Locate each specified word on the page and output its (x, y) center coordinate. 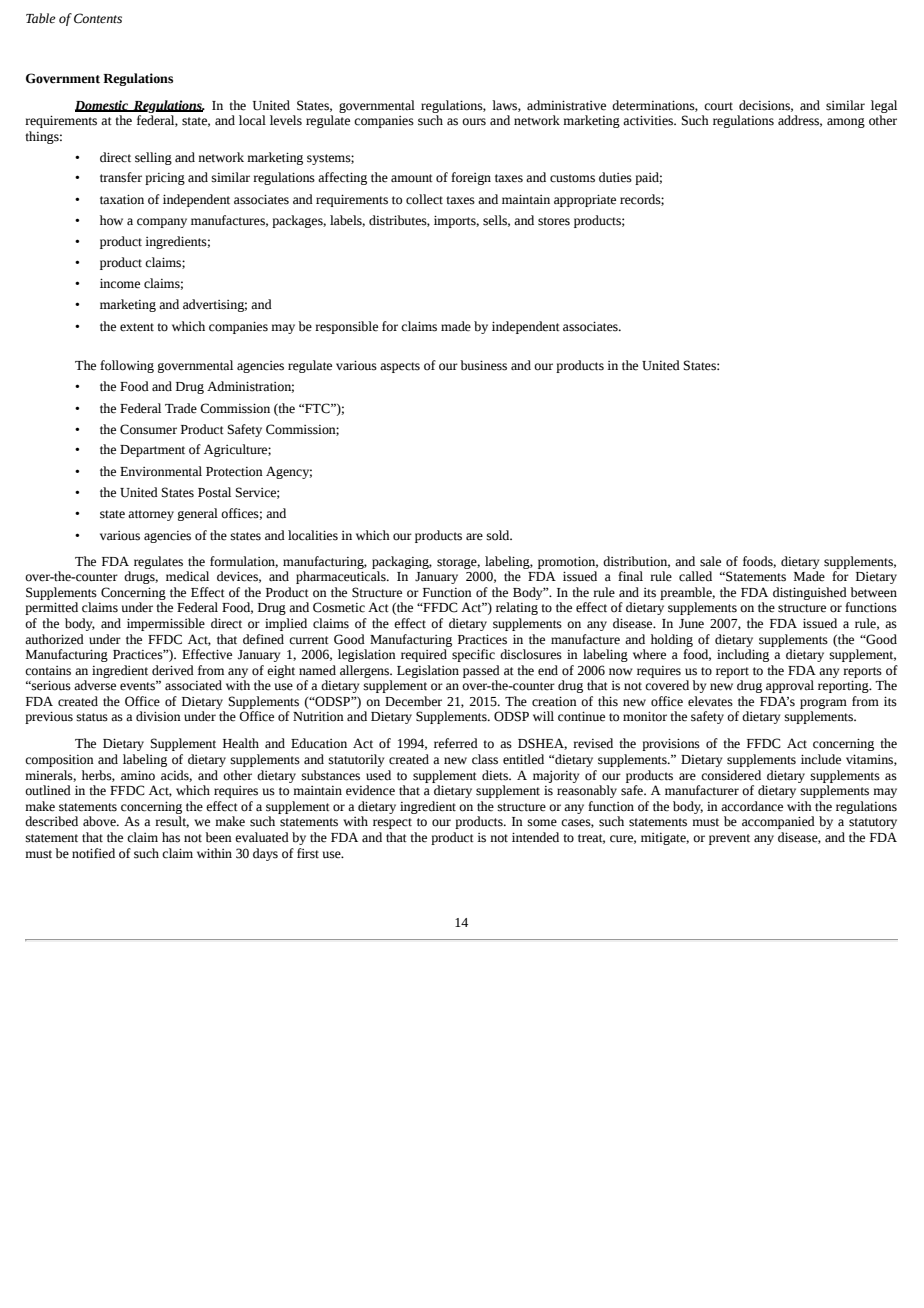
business (484, 365)
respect (392, 823)
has (171, 837)
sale (710, 561)
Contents (98, 18)
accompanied (778, 822)
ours (474, 122)
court (718, 106)
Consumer (148, 429)
